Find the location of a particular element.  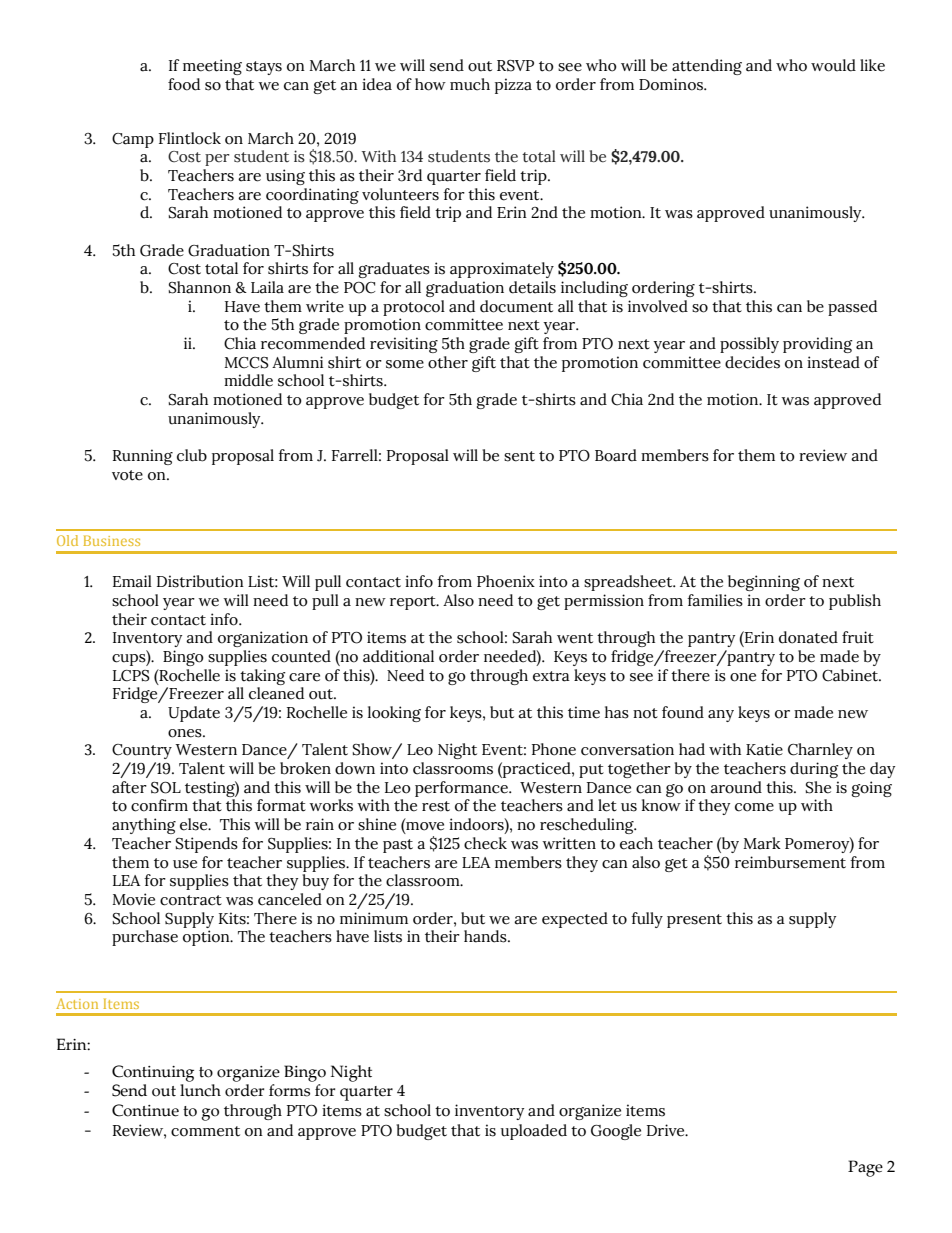

much is located at coordinates (470, 84).
